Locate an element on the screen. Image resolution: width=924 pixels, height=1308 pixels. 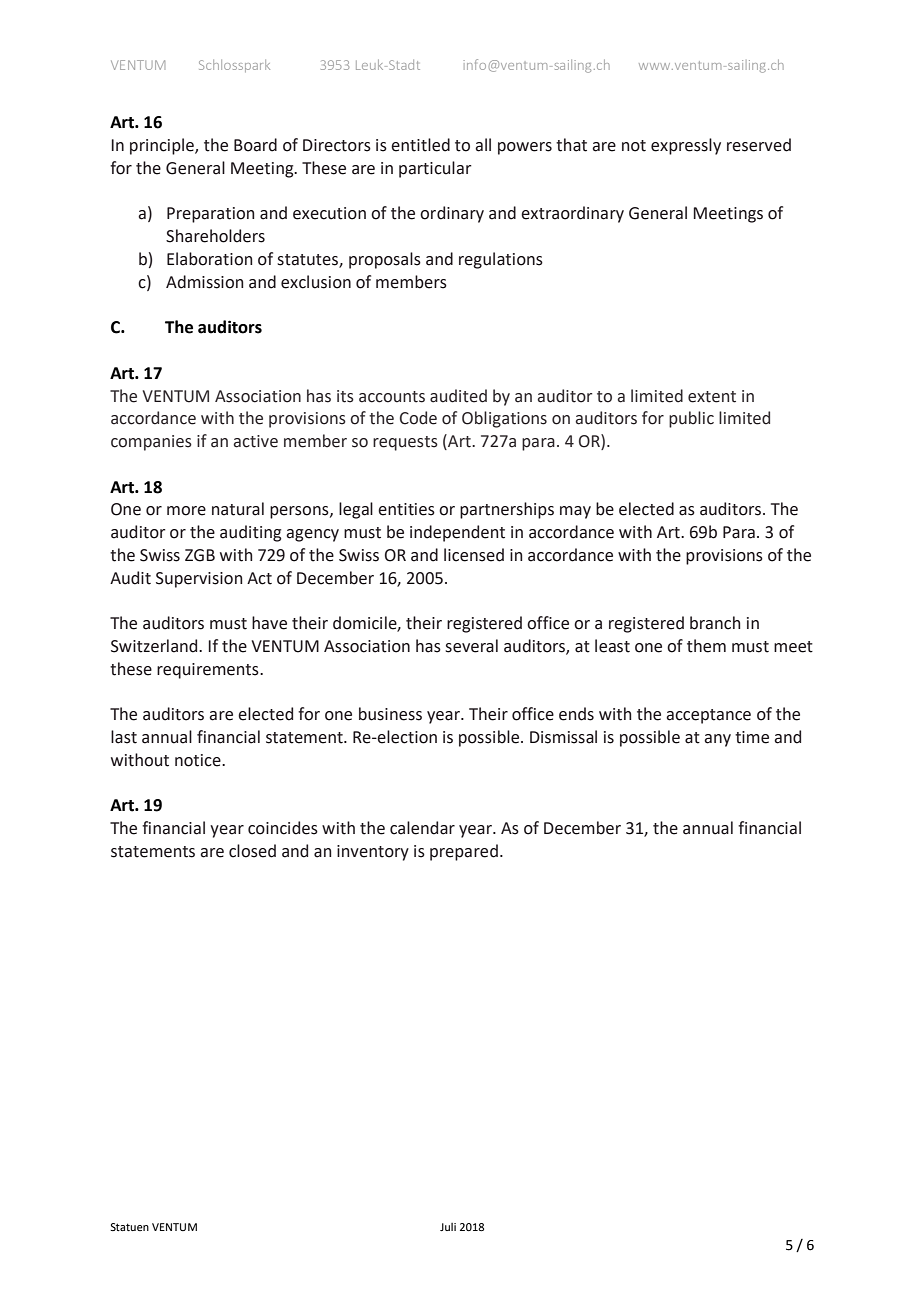
prepared is located at coordinates (464, 852).
